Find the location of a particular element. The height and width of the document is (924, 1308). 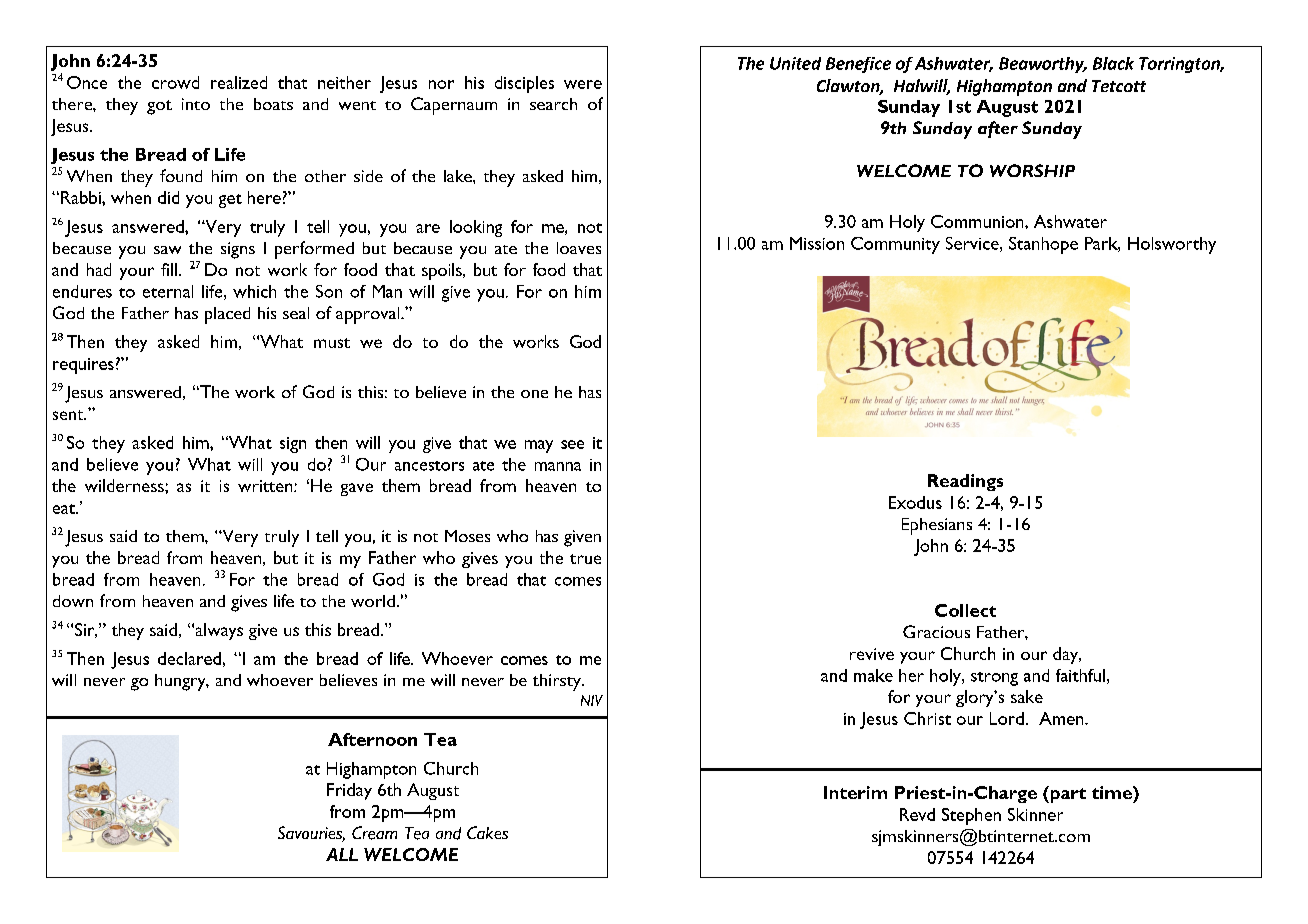

search is located at coordinates (553, 104).
